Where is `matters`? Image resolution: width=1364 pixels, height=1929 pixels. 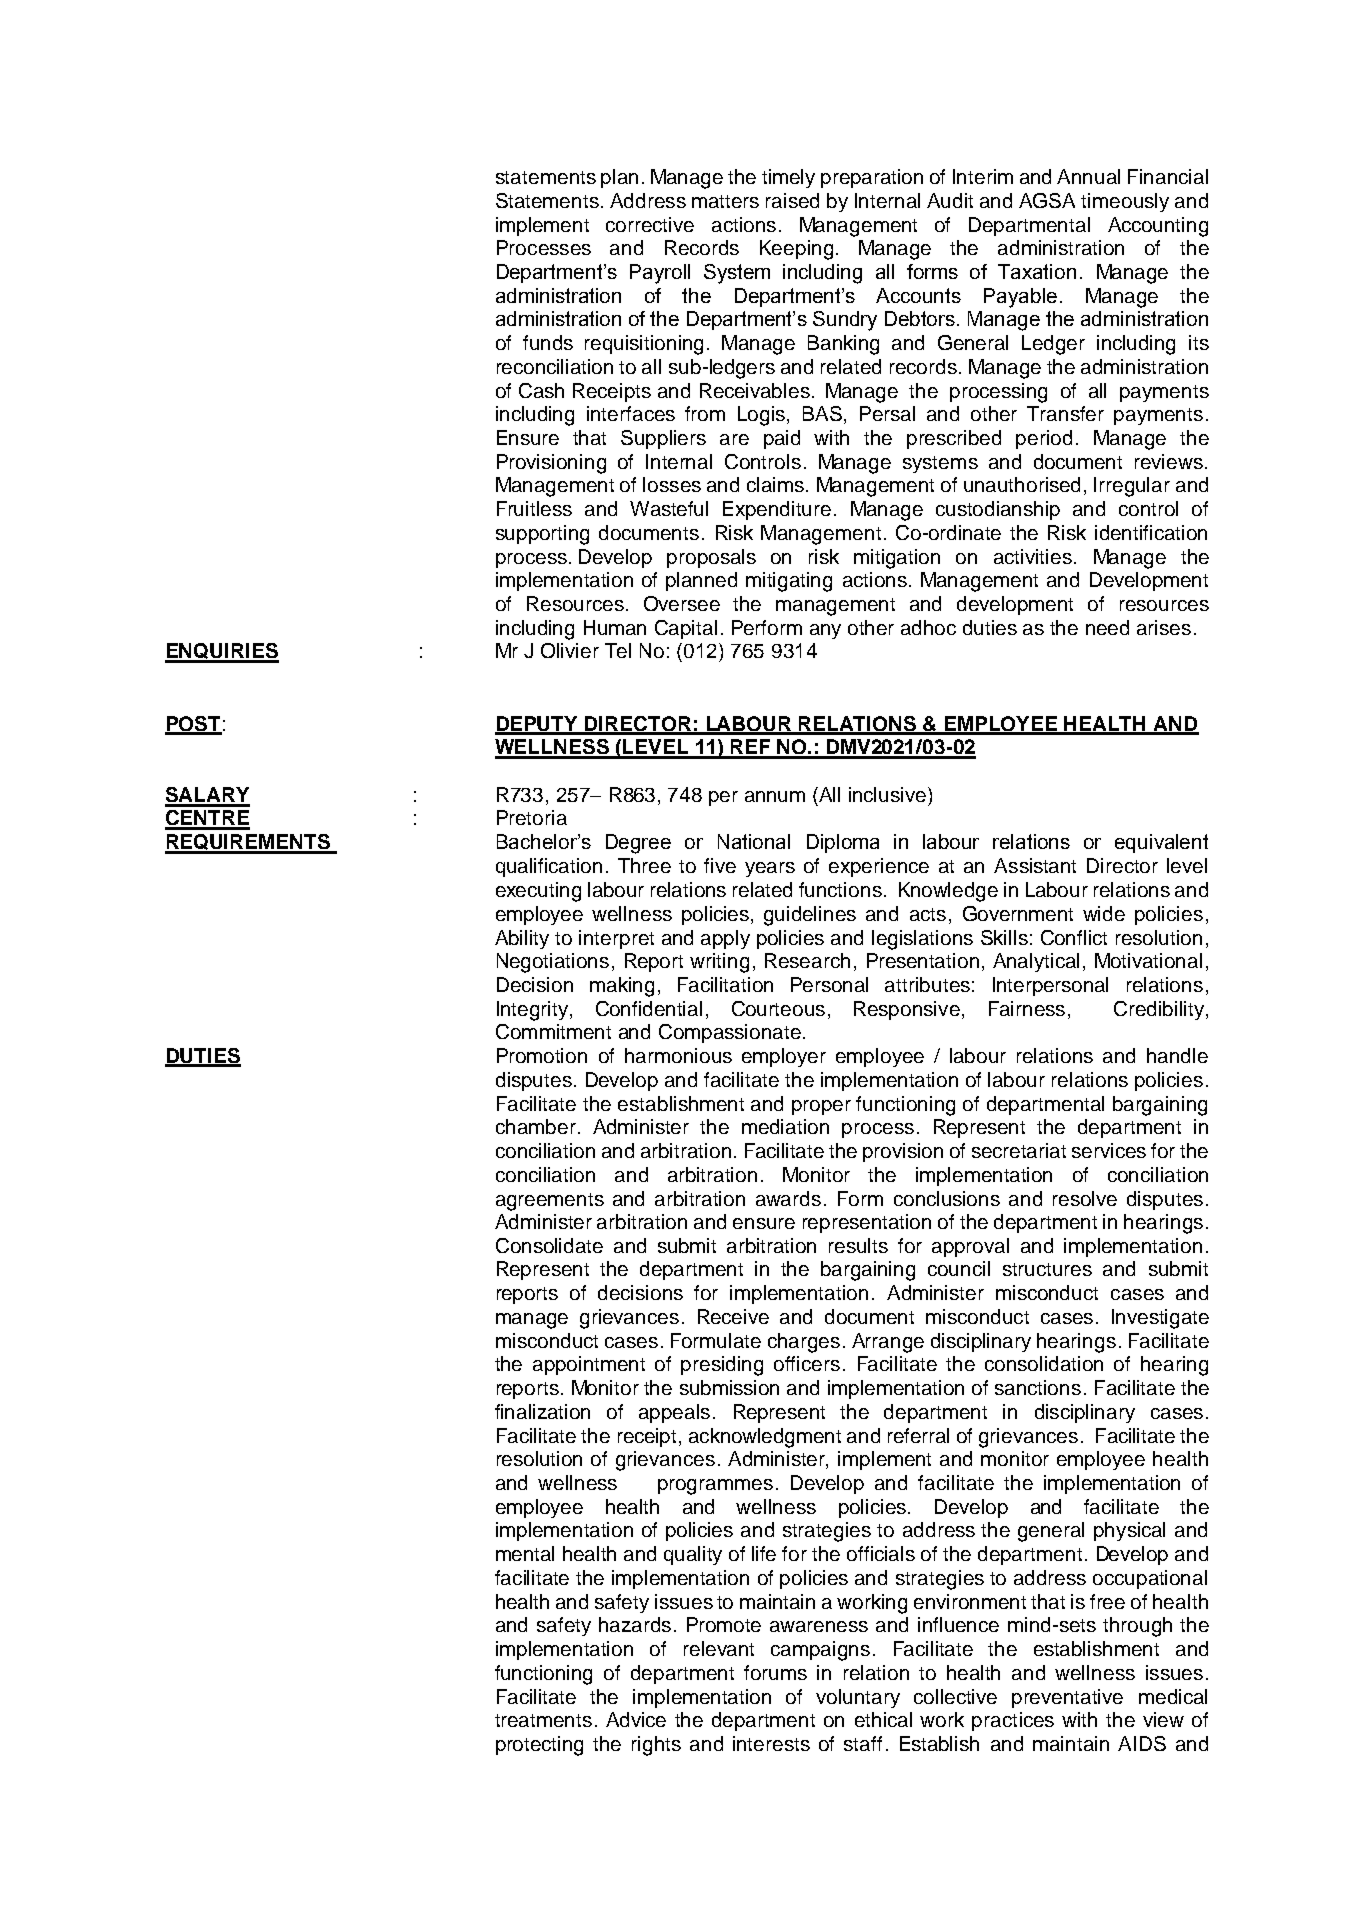
matters is located at coordinates (725, 201).
